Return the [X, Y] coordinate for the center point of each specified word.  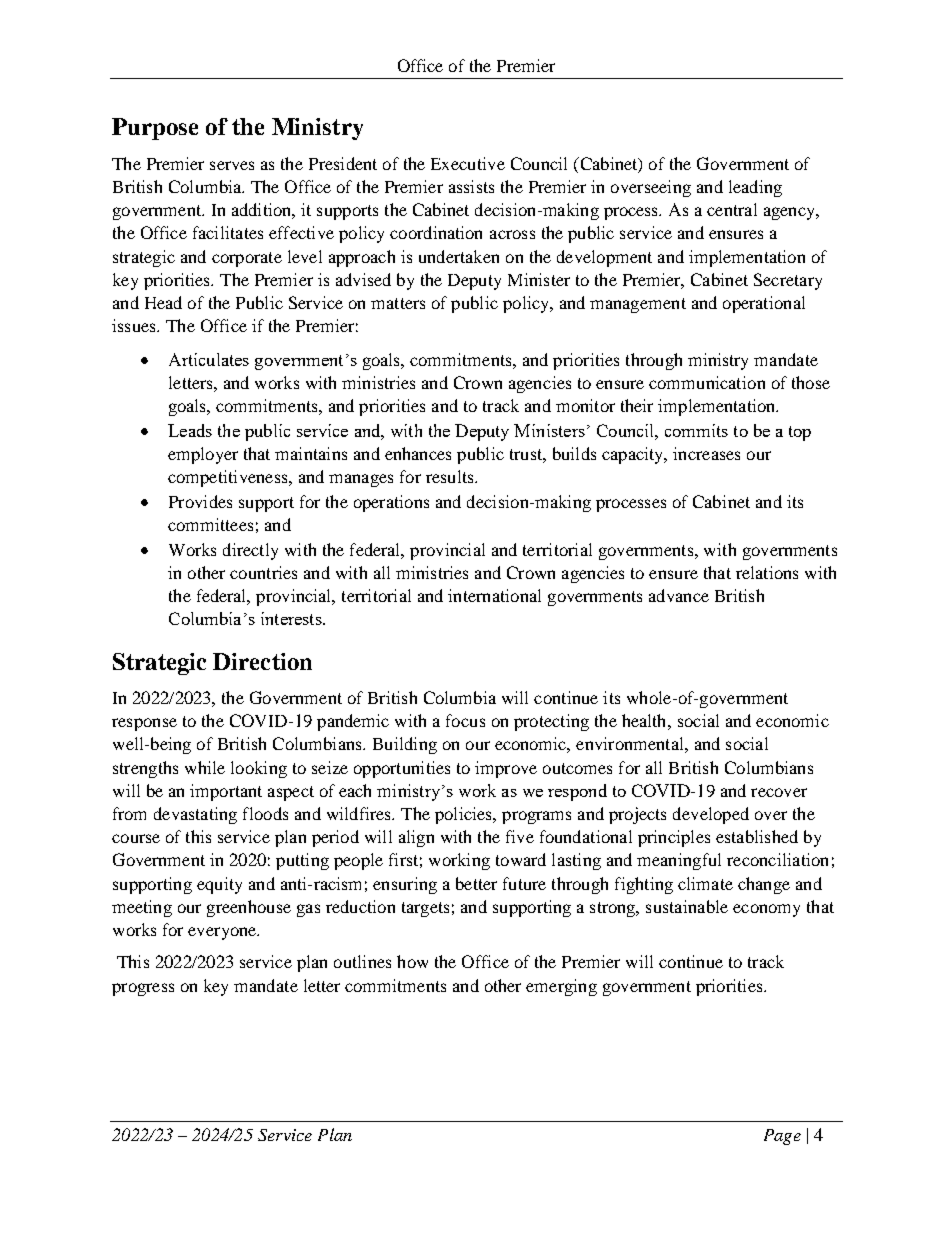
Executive [468, 163]
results [451, 476]
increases [706, 453]
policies [465, 815]
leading [755, 188]
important [226, 792]
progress [143, 989]
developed [711, 815]
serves [232, 165]
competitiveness [229, 478]
